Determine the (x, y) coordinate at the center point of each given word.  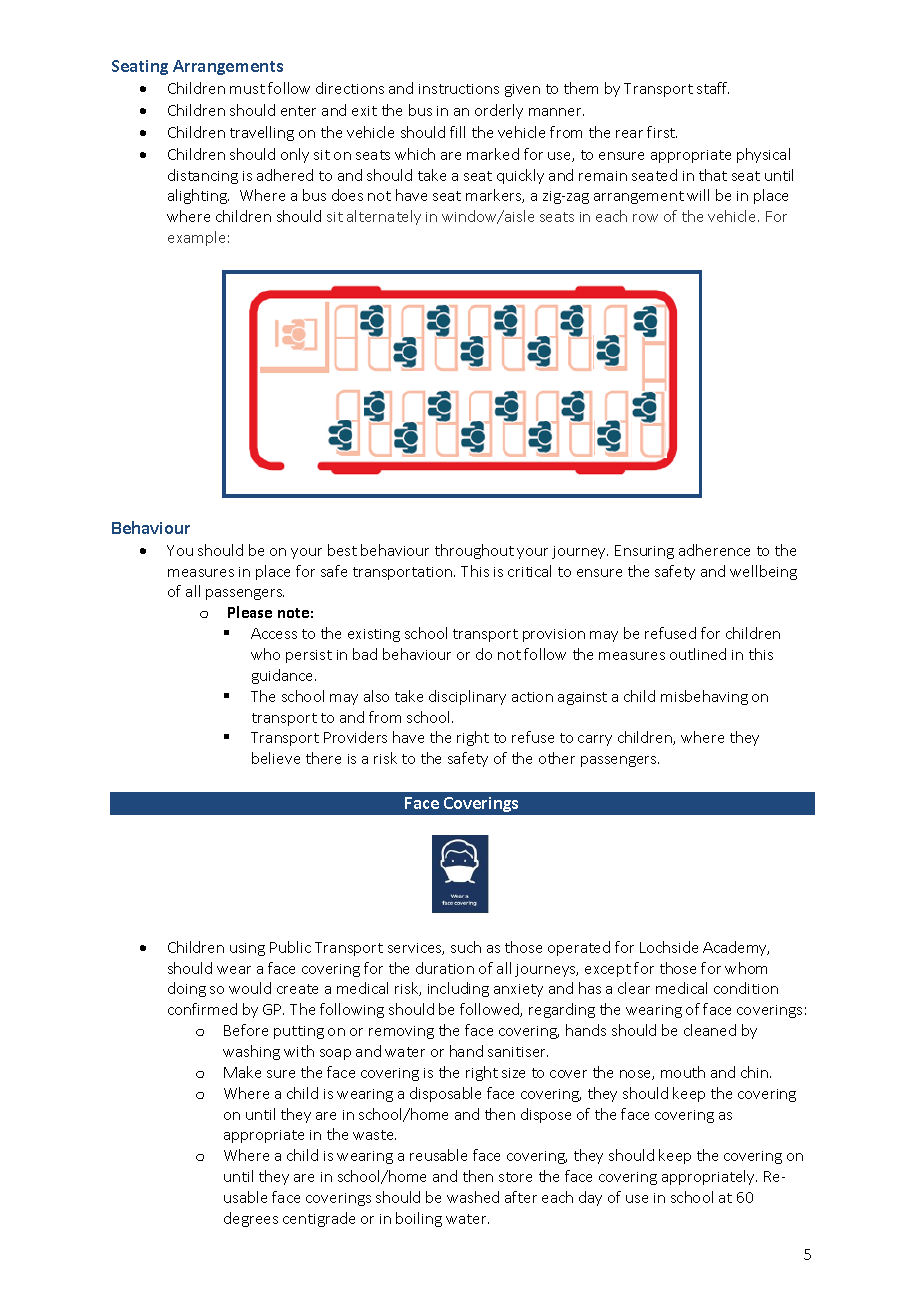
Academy (736, 948)
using (247, 949)
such (466, 947)
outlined (698, 654)
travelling (262, 133)
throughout (474, 551)
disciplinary (467, 697)
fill (457, 132)
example (196, 238)
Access (274, 633)
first (662, 132)
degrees (251, 1219)
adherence (714, 550)
